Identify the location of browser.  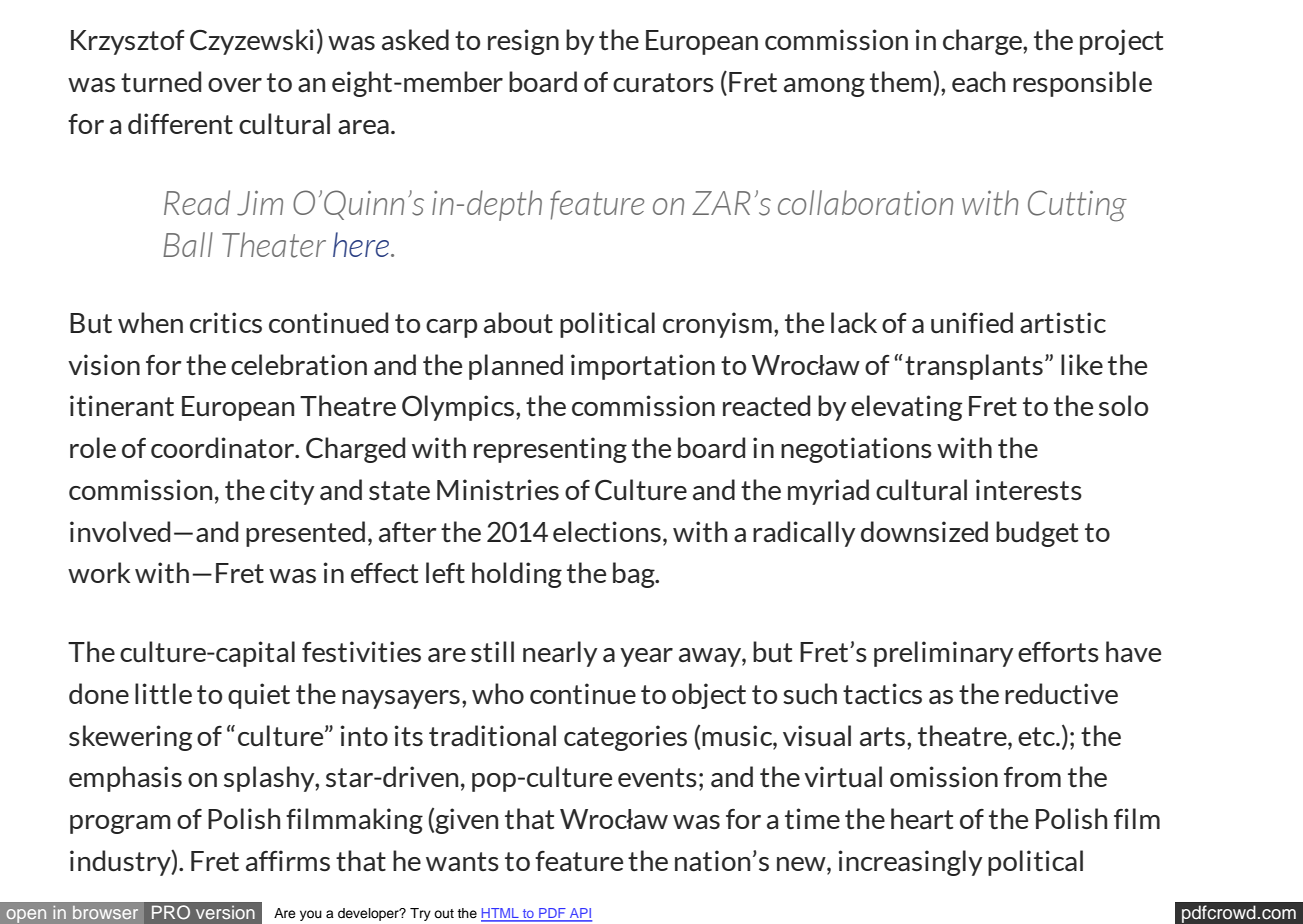
(105, 912).
